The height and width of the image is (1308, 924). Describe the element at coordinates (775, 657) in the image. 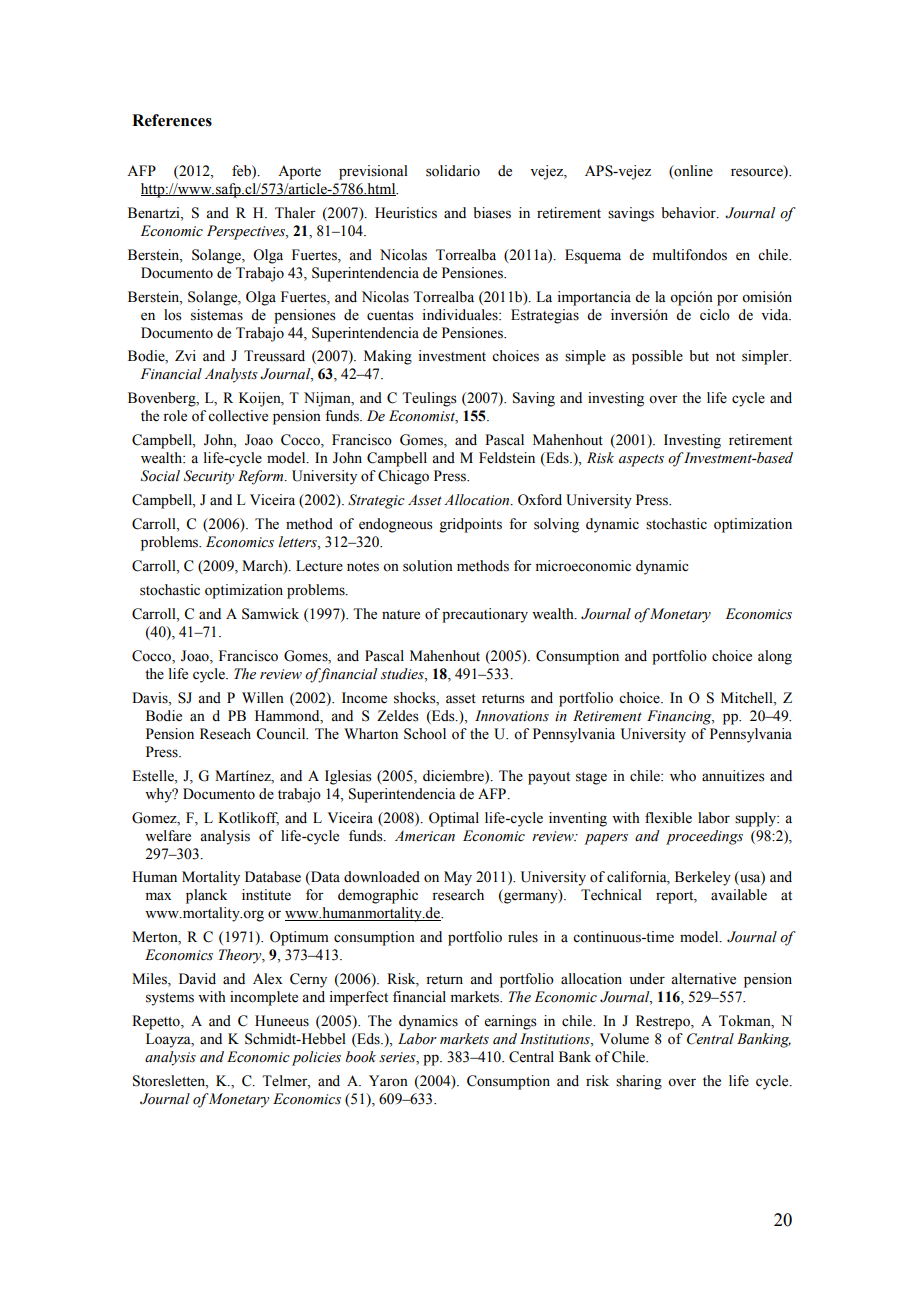

I see `along` at that location.
